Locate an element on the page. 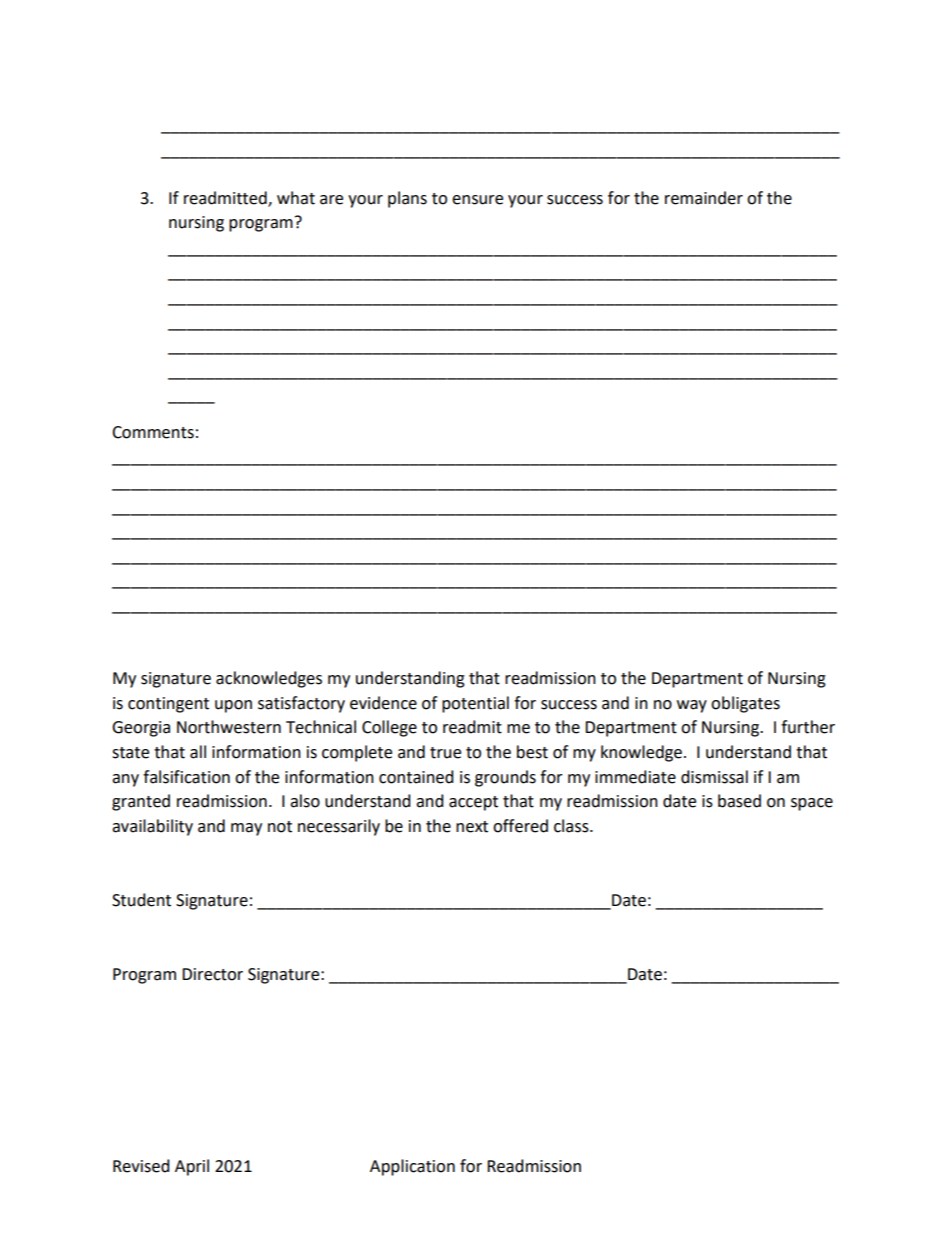 The image size is (952, 1233). potential is located at coordinates (475, 704).
